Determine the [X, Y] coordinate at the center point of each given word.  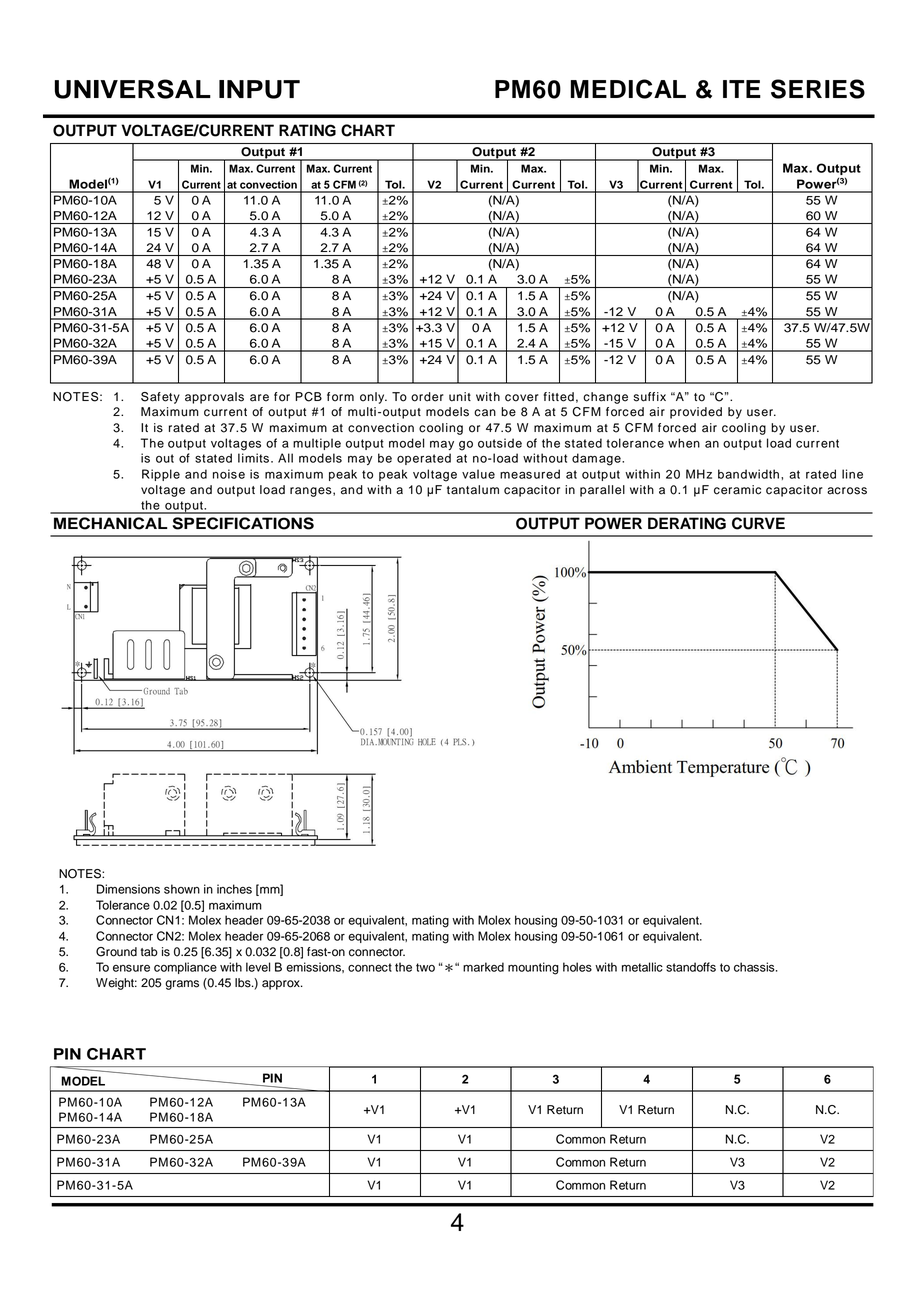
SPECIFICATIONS [243, 523]
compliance [185, 968]
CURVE [758, 523]
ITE [742, 89]
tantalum [473, 490]
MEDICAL [628, 89]
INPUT [259, 89]
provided [696, 413]
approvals [214, 398]
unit [460, 397]
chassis [755, 967]
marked [483, 967]
